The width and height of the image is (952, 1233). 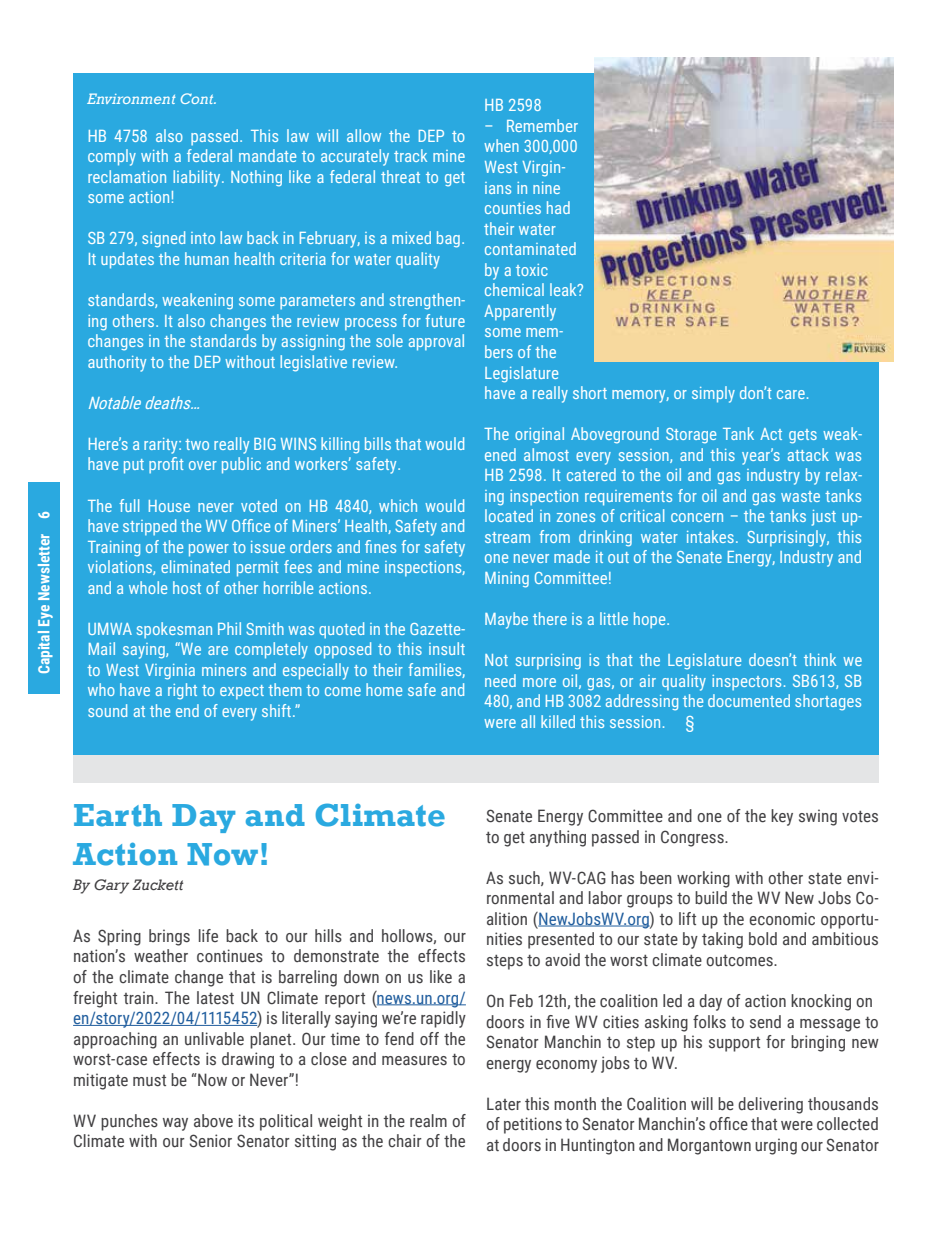 I want to click on anything, so click(x=558, y=838).
